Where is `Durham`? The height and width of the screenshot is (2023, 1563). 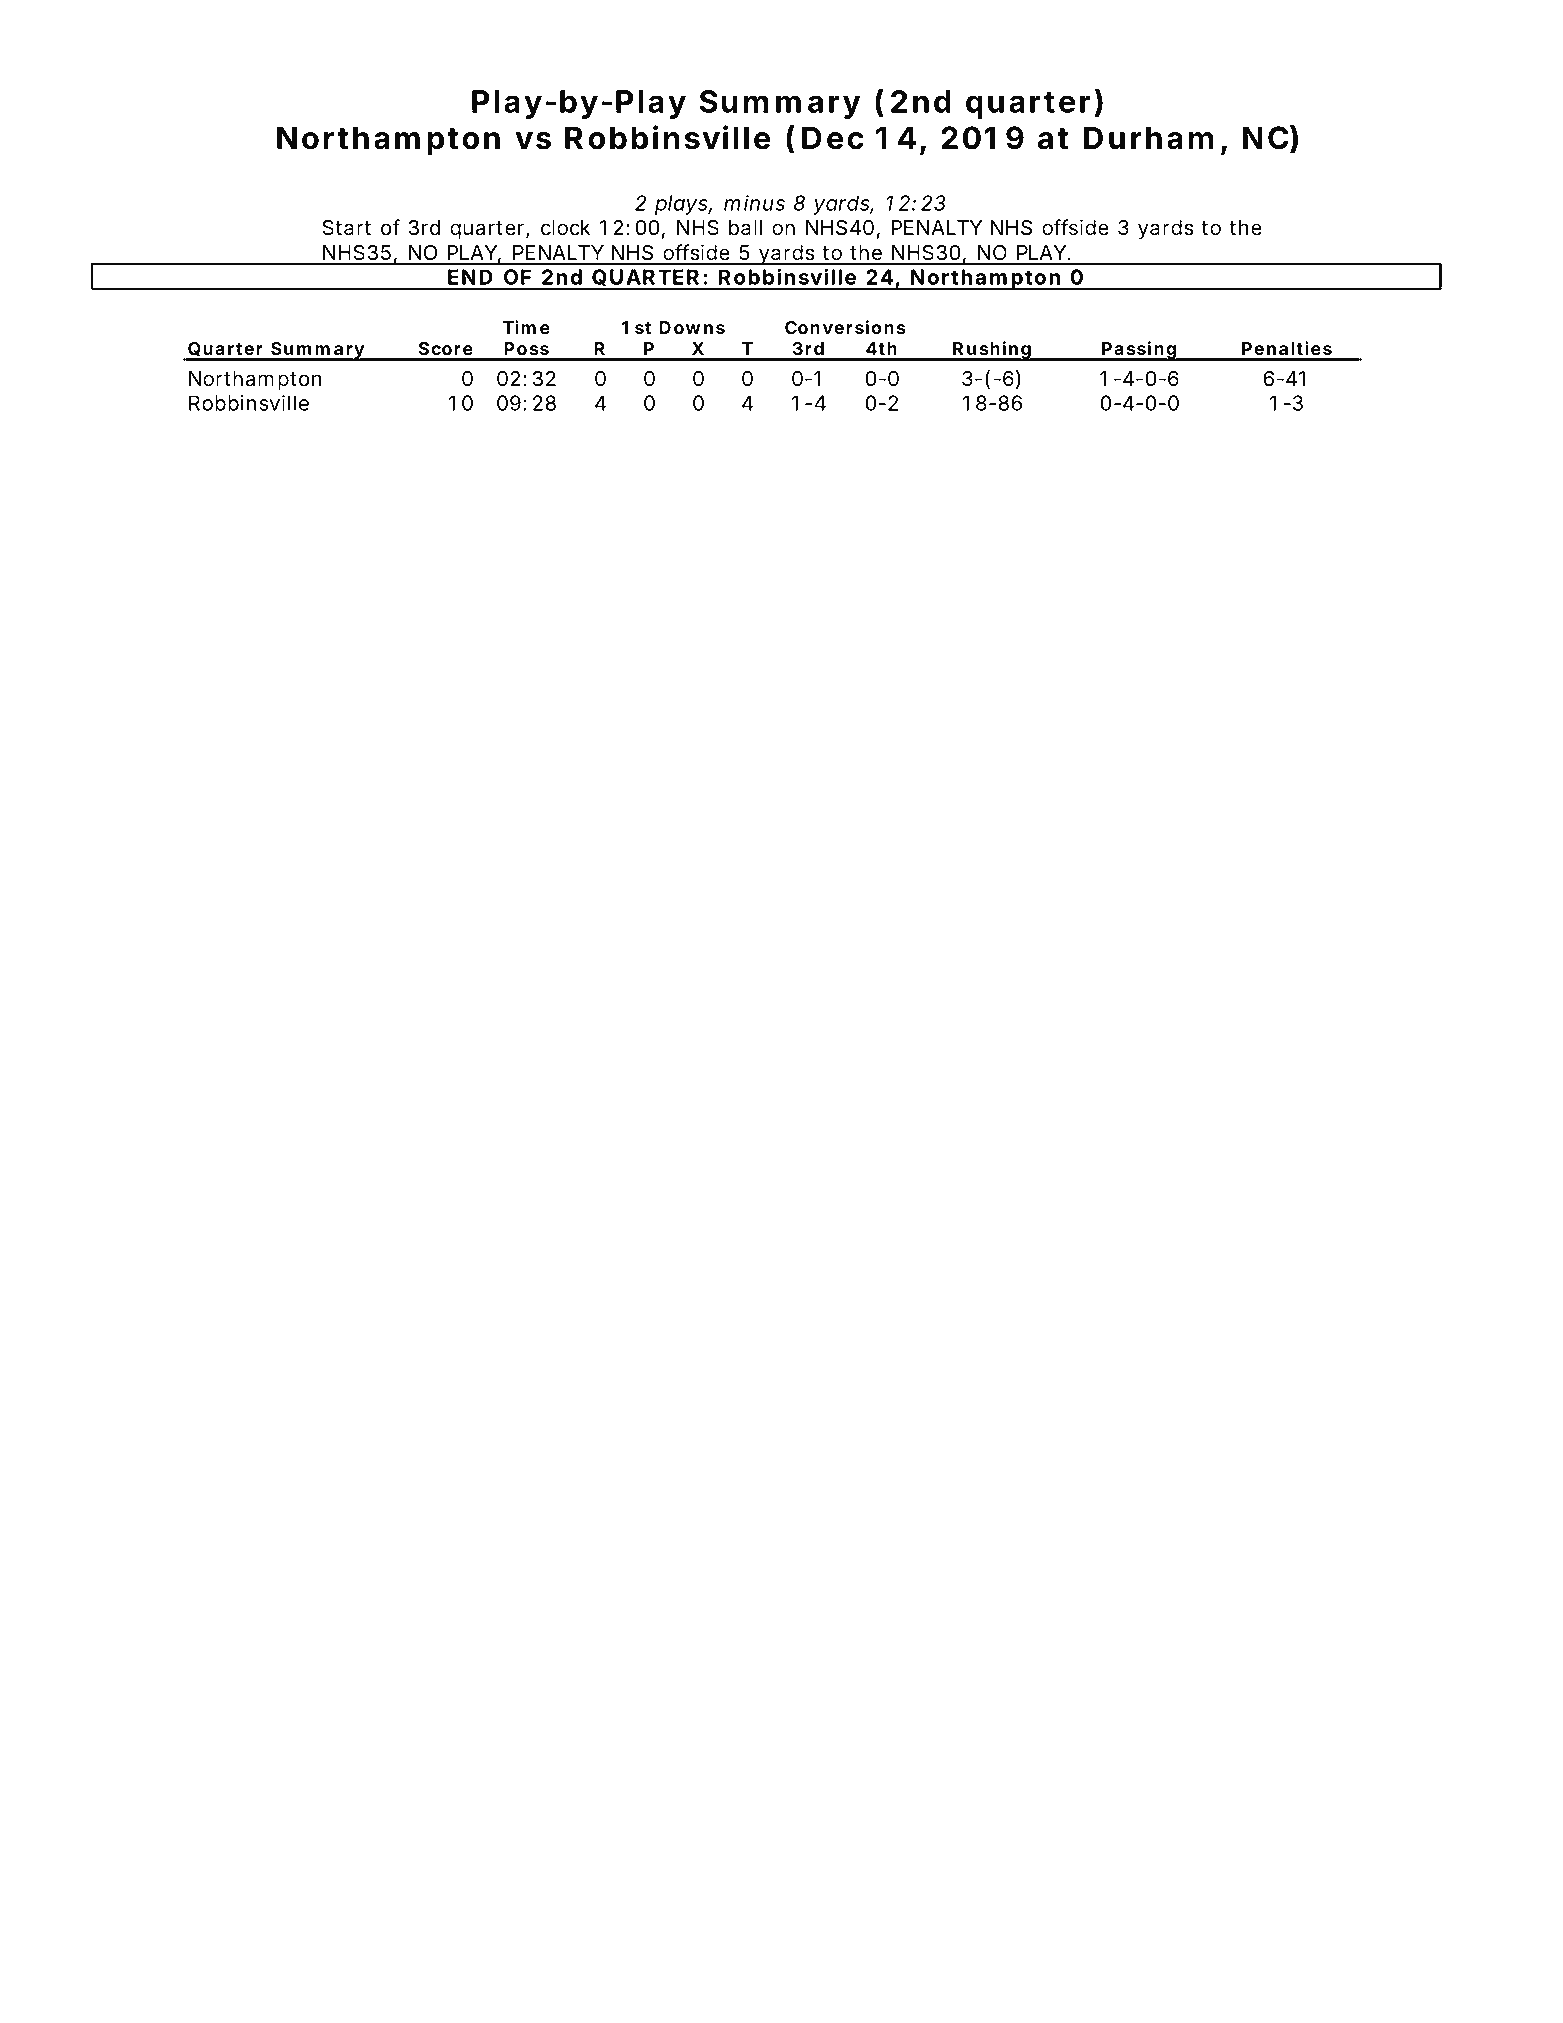
Durham is located at coordinates (1148, 138).
